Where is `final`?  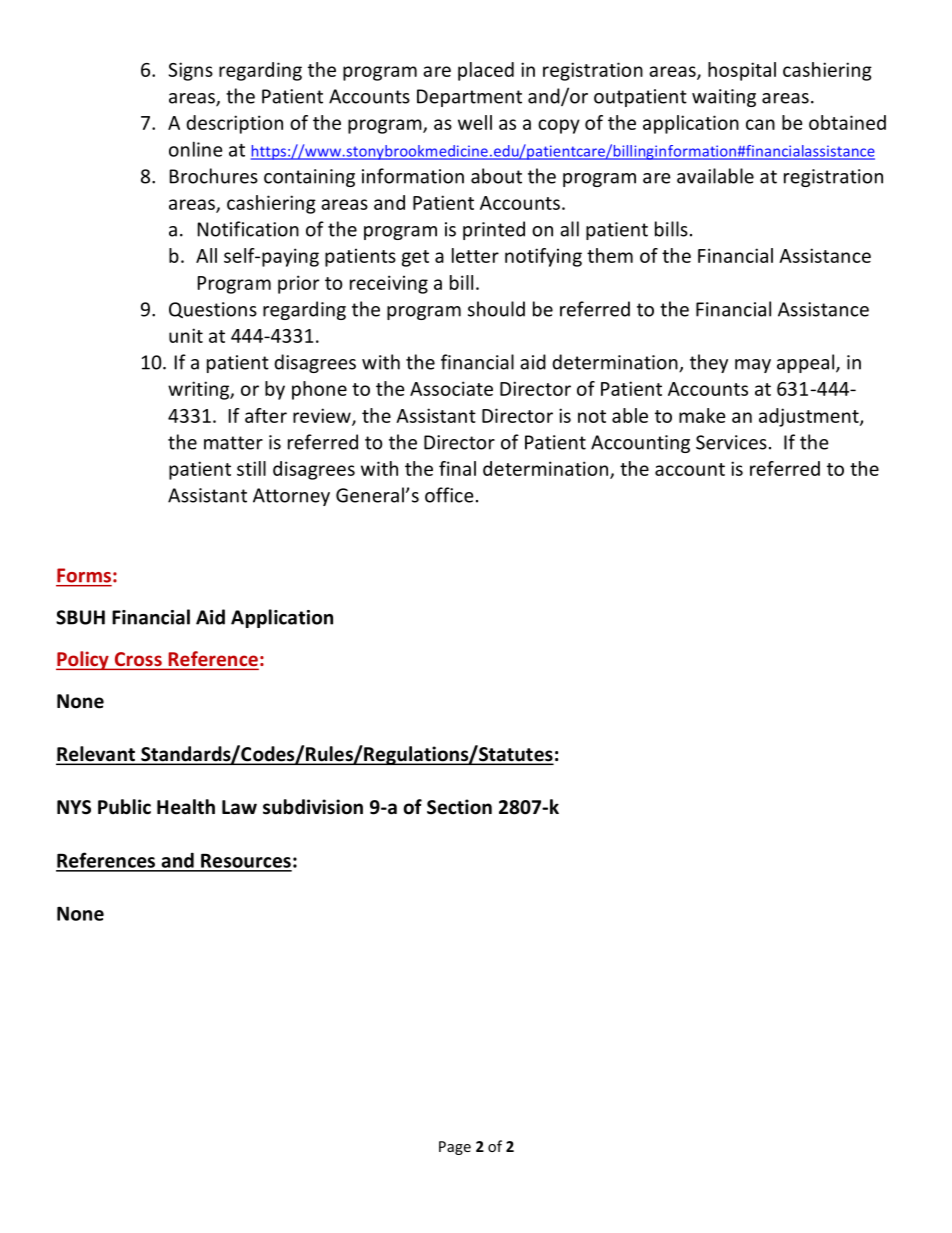 final is located at coordinates (457, 468).
